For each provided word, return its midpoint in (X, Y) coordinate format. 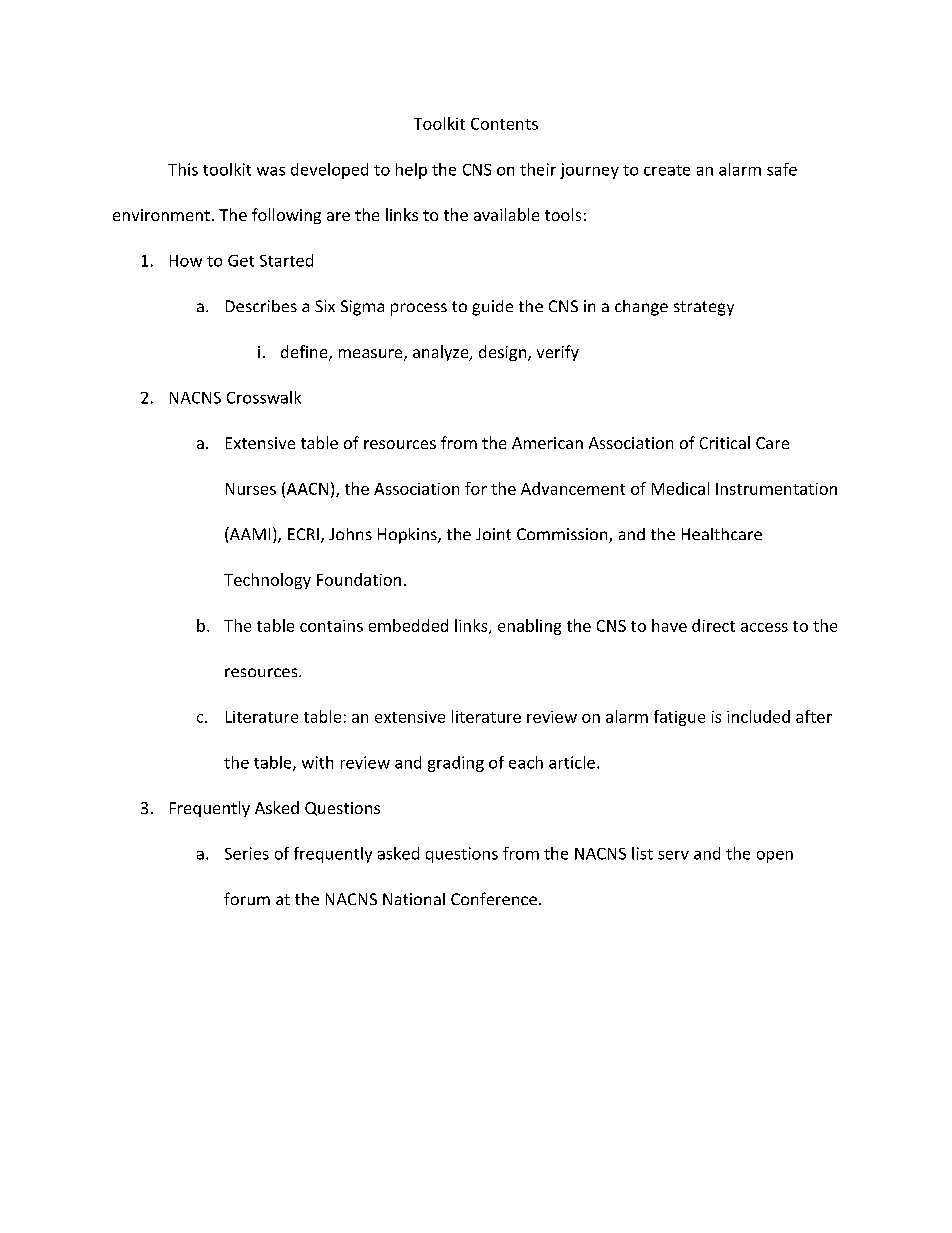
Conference (494, 898)
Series (247, 853)
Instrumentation (776, 489)
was (271, 171)
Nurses (251, 489)
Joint (493, 534)
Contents (504, 124)
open (775, 857)
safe (782, 169)
